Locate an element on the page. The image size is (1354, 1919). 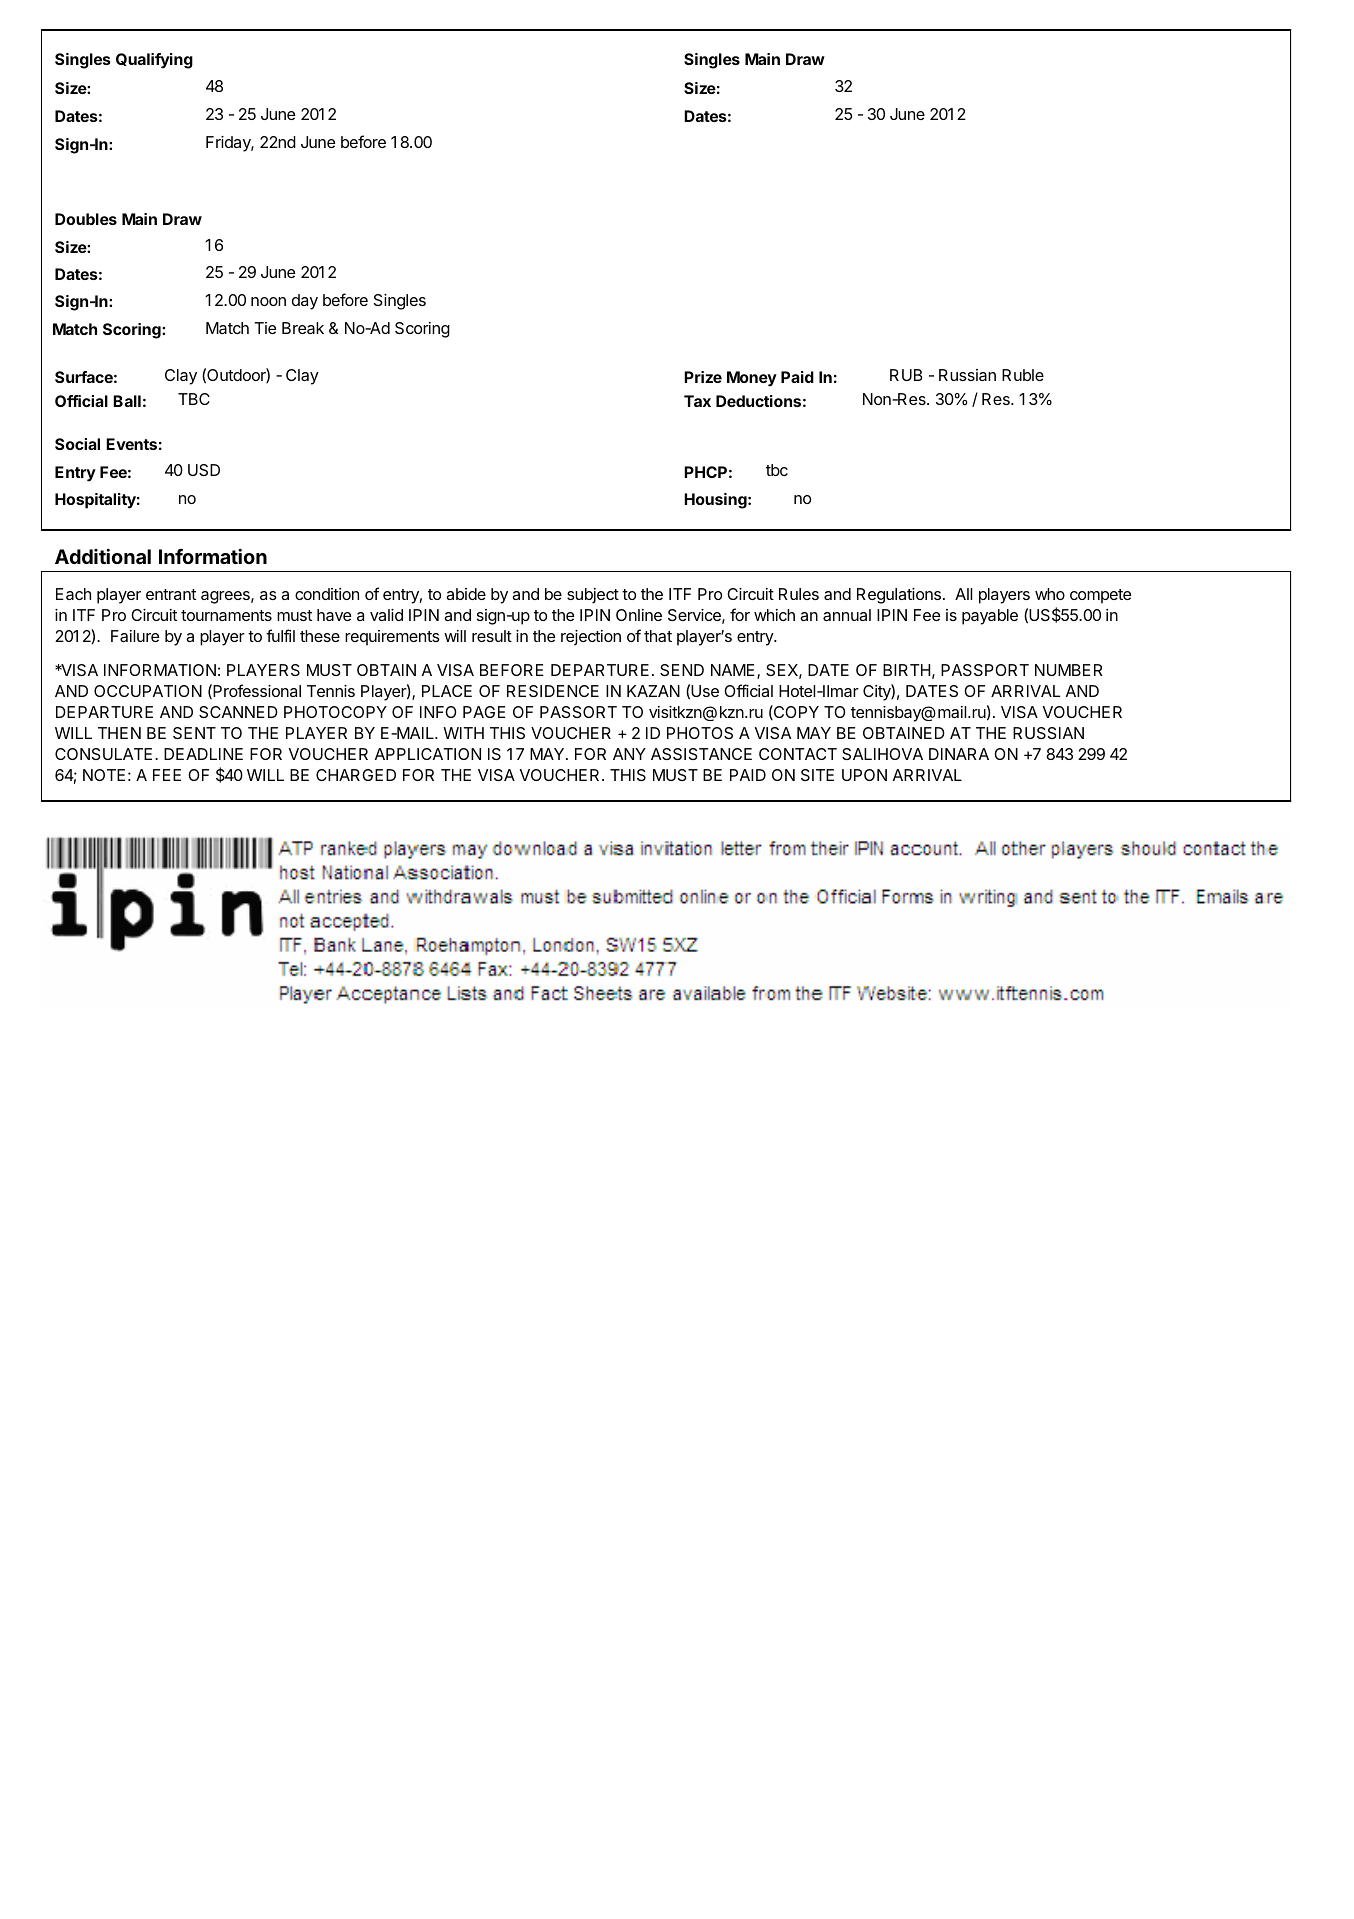
DEADLINE is located at coordinates (203, 754).
